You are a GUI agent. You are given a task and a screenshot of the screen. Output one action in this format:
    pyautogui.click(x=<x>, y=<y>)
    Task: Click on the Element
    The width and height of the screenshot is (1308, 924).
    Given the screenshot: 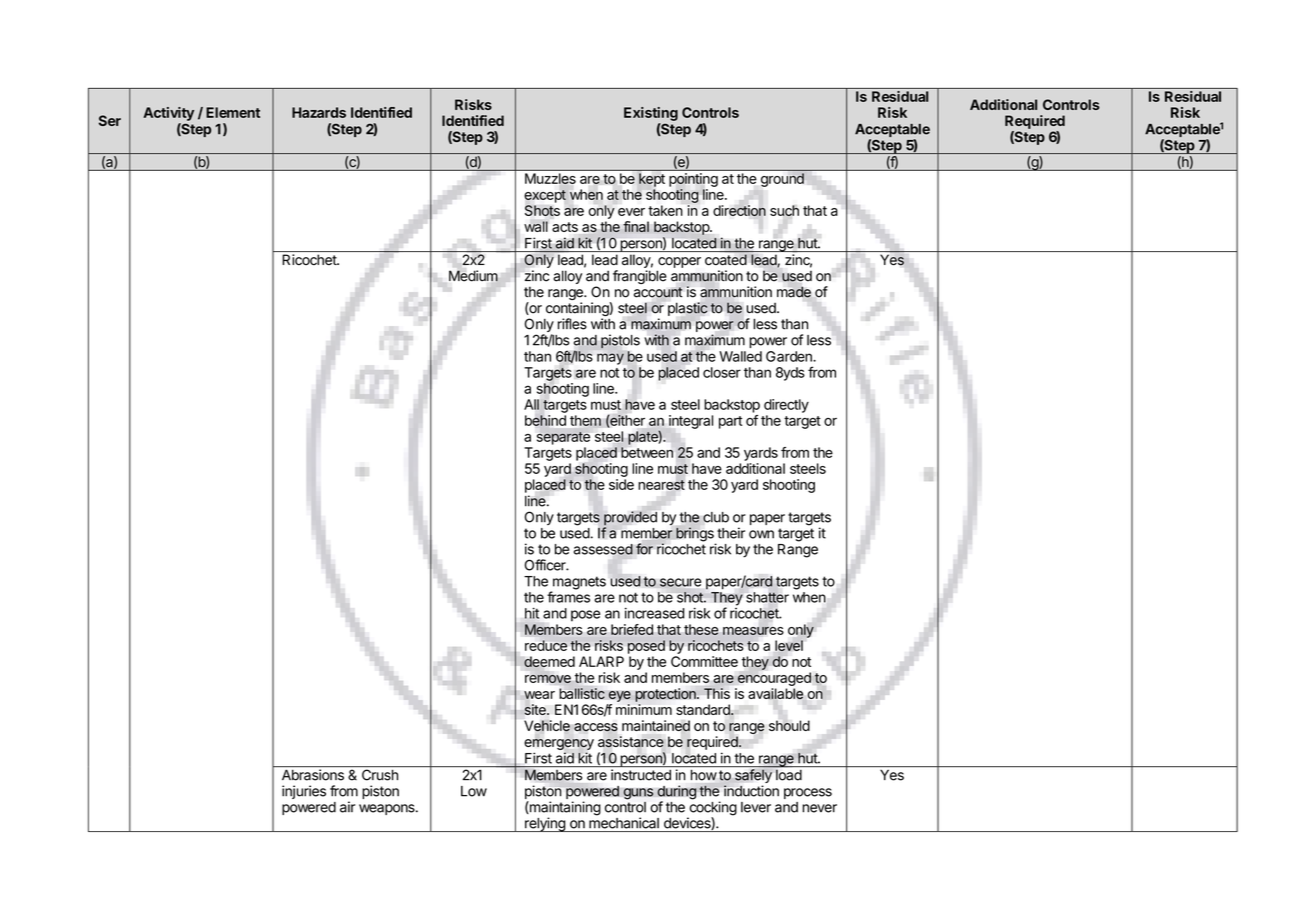 What is the action you would take?
    pyautogui.click(x=233, y=112)
